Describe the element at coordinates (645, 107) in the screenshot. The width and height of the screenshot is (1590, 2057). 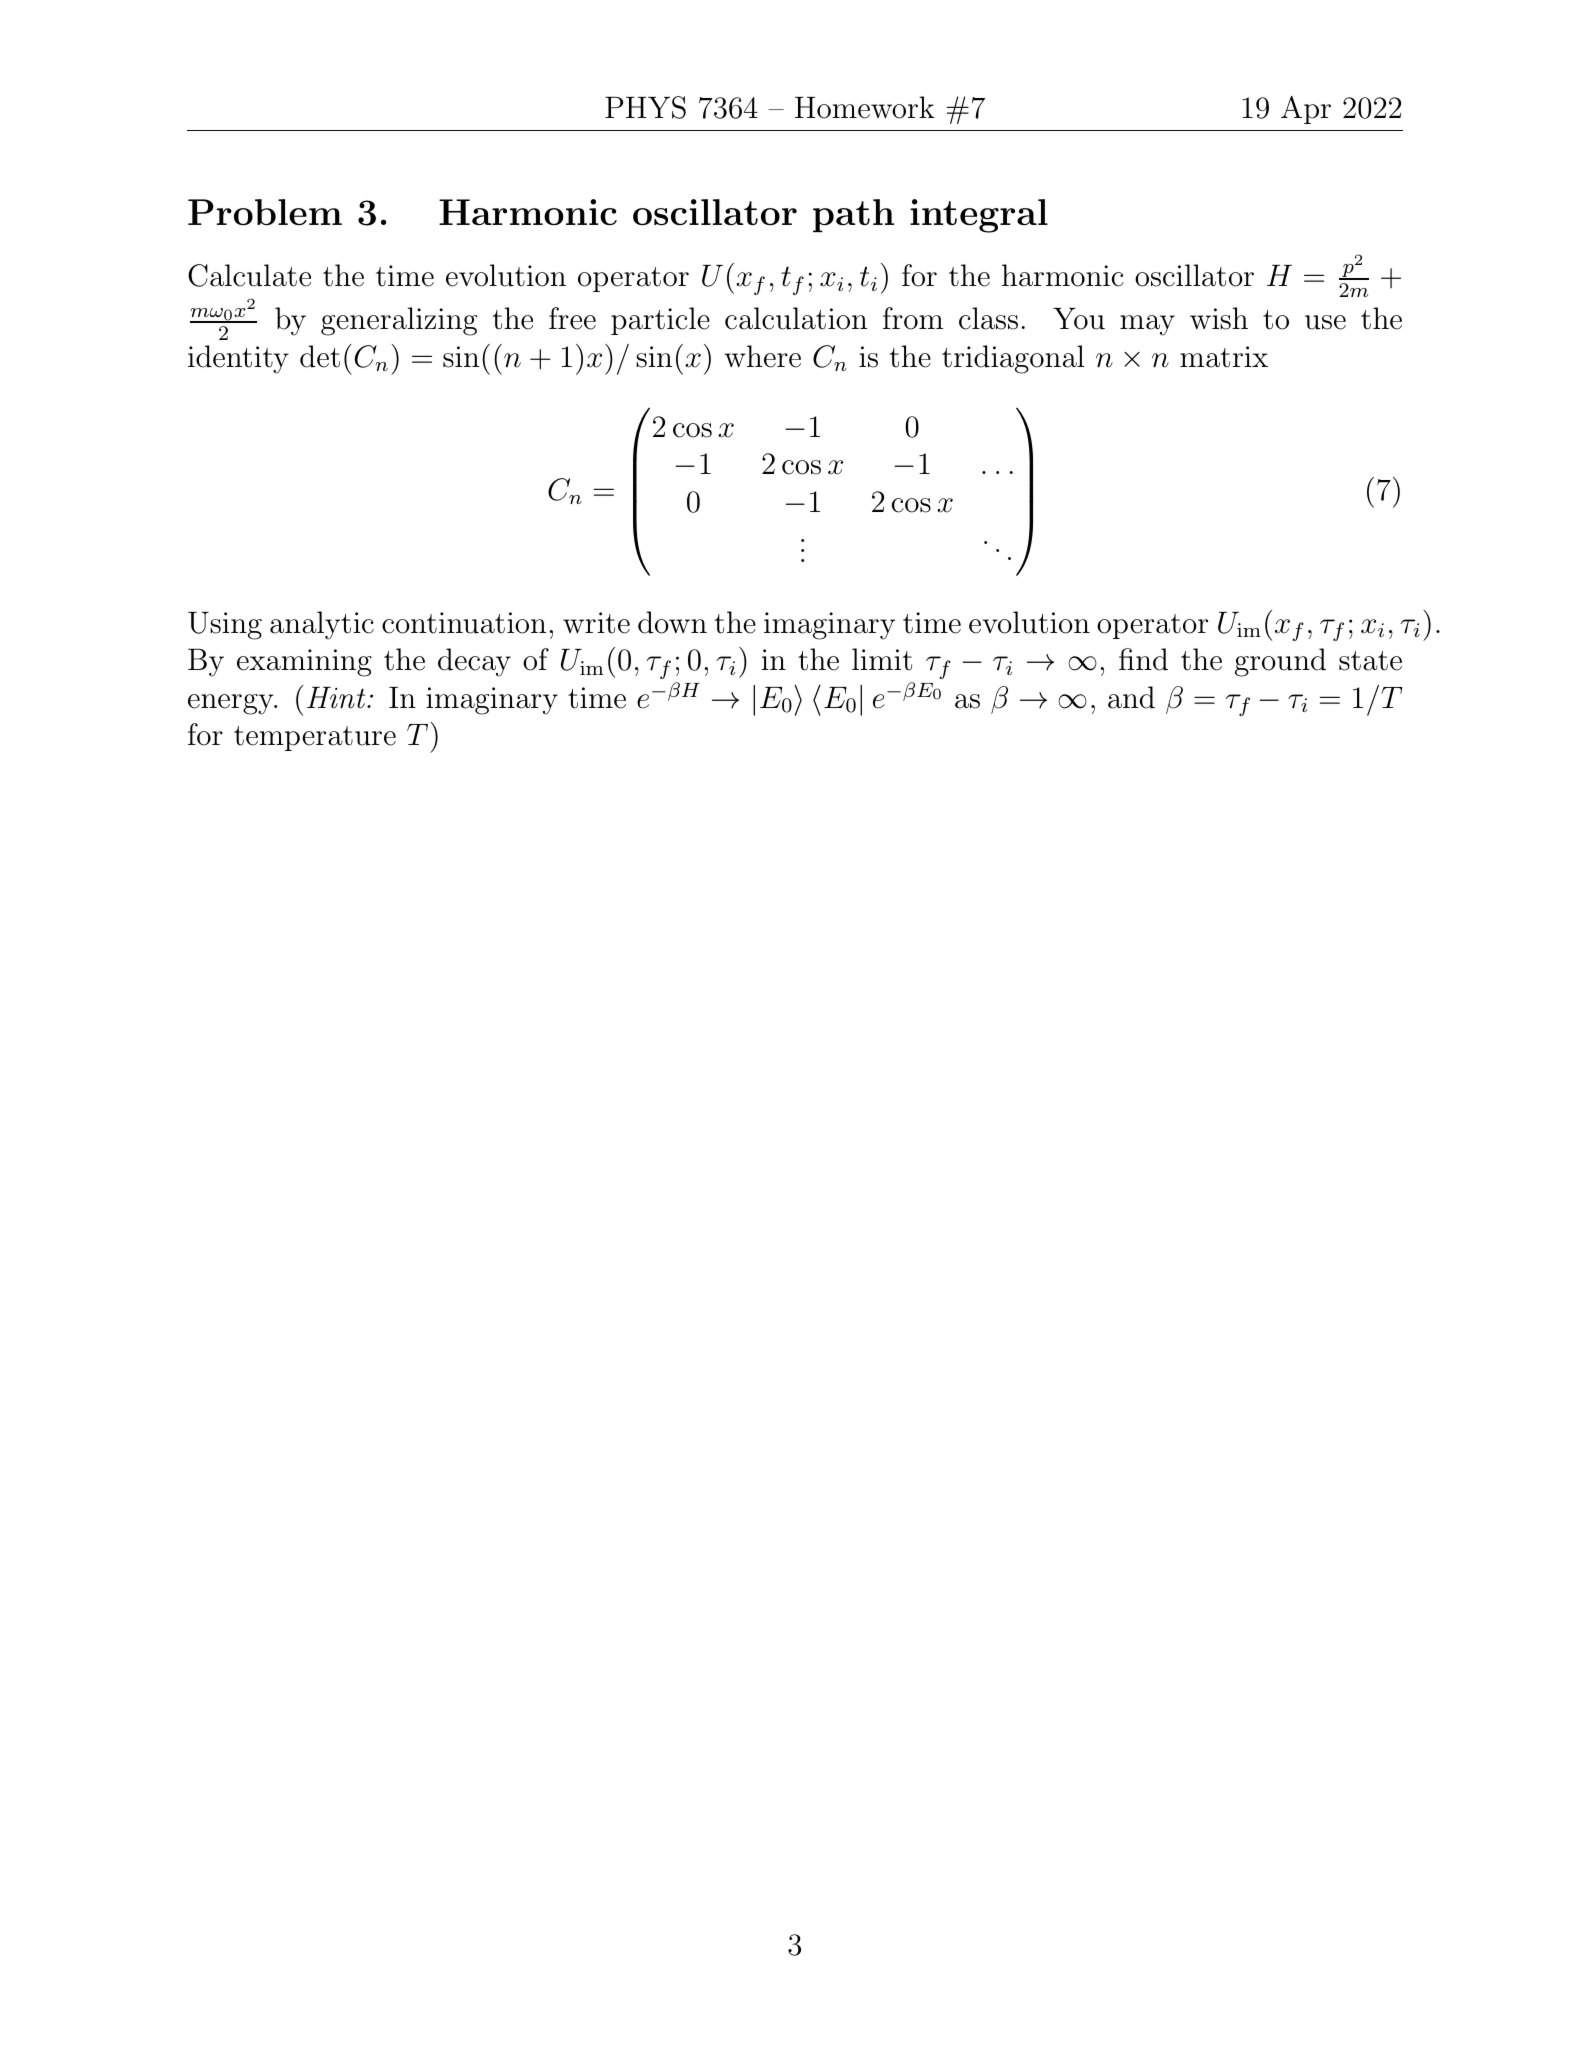
I see `PHYS` at that location.
